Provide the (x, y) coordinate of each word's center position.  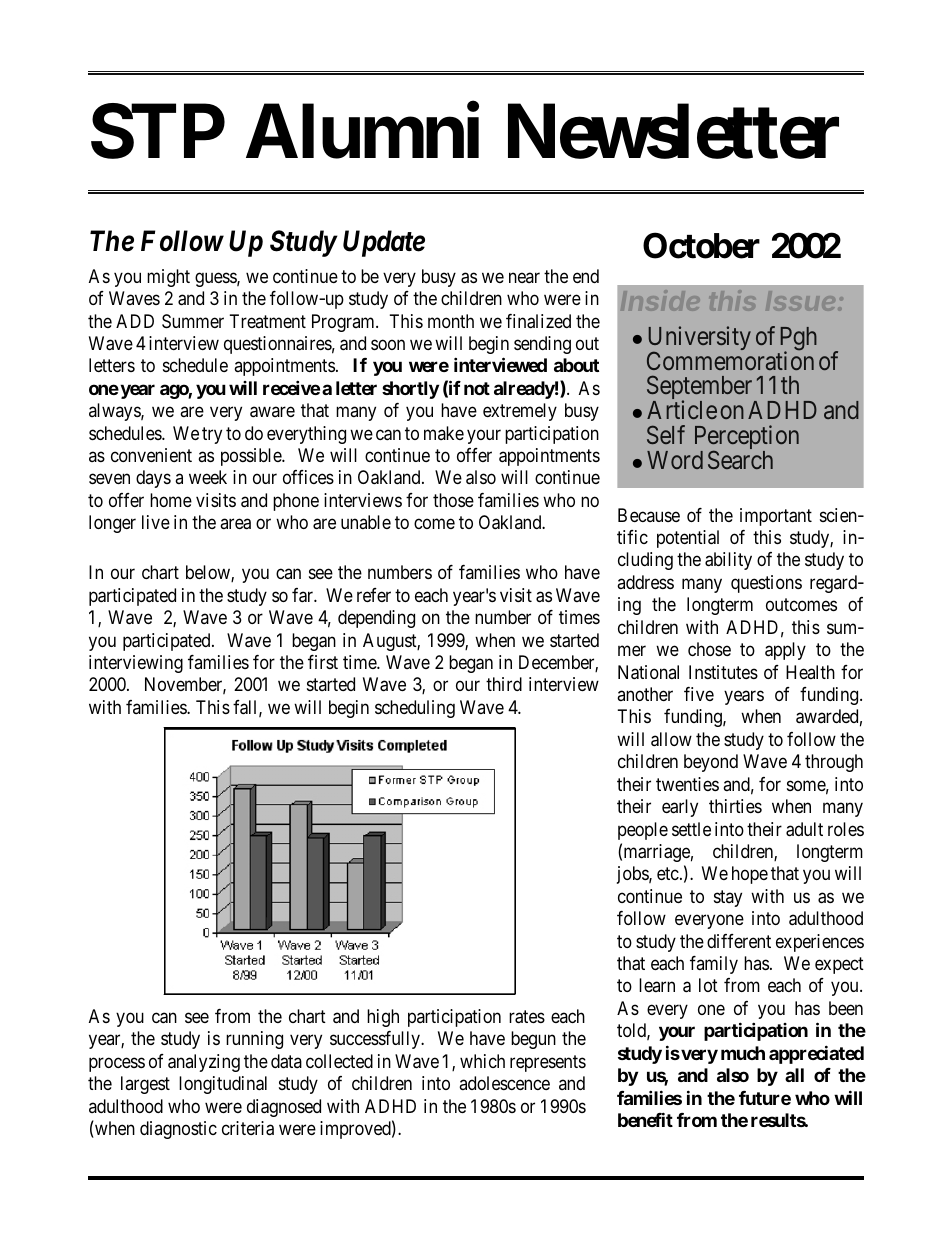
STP (158, 131)
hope (750, 875)
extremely (520, 412)
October (701, 245)
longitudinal (223, 1085)
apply (785, 651)
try (212, 435)
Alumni (362, 131)
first (323, 662)
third (504, 684)
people (643, 831)
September (701, 389)
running (254, 1040)
